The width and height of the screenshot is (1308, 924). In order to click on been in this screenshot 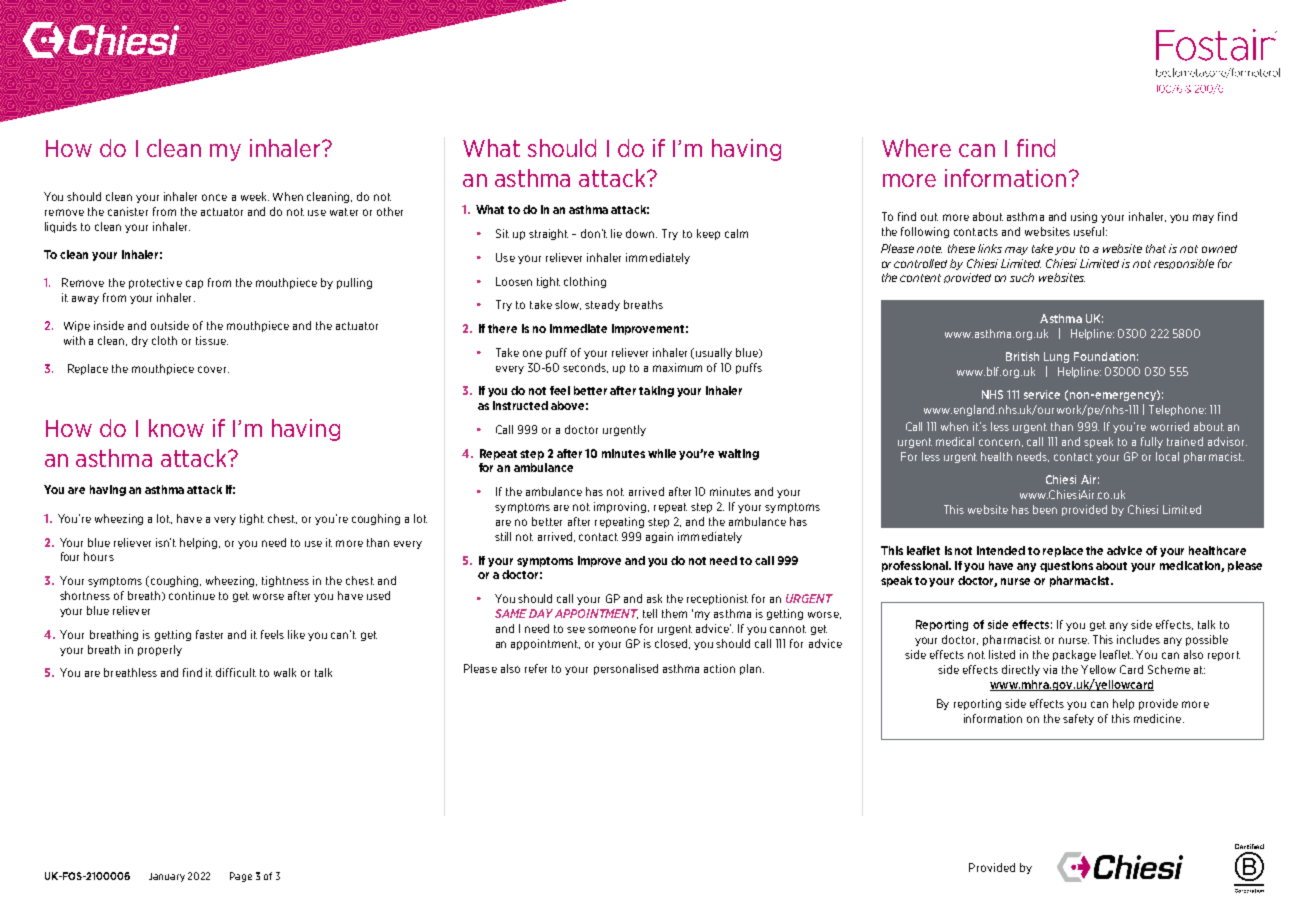, I will do `click(1045, 509)`.
